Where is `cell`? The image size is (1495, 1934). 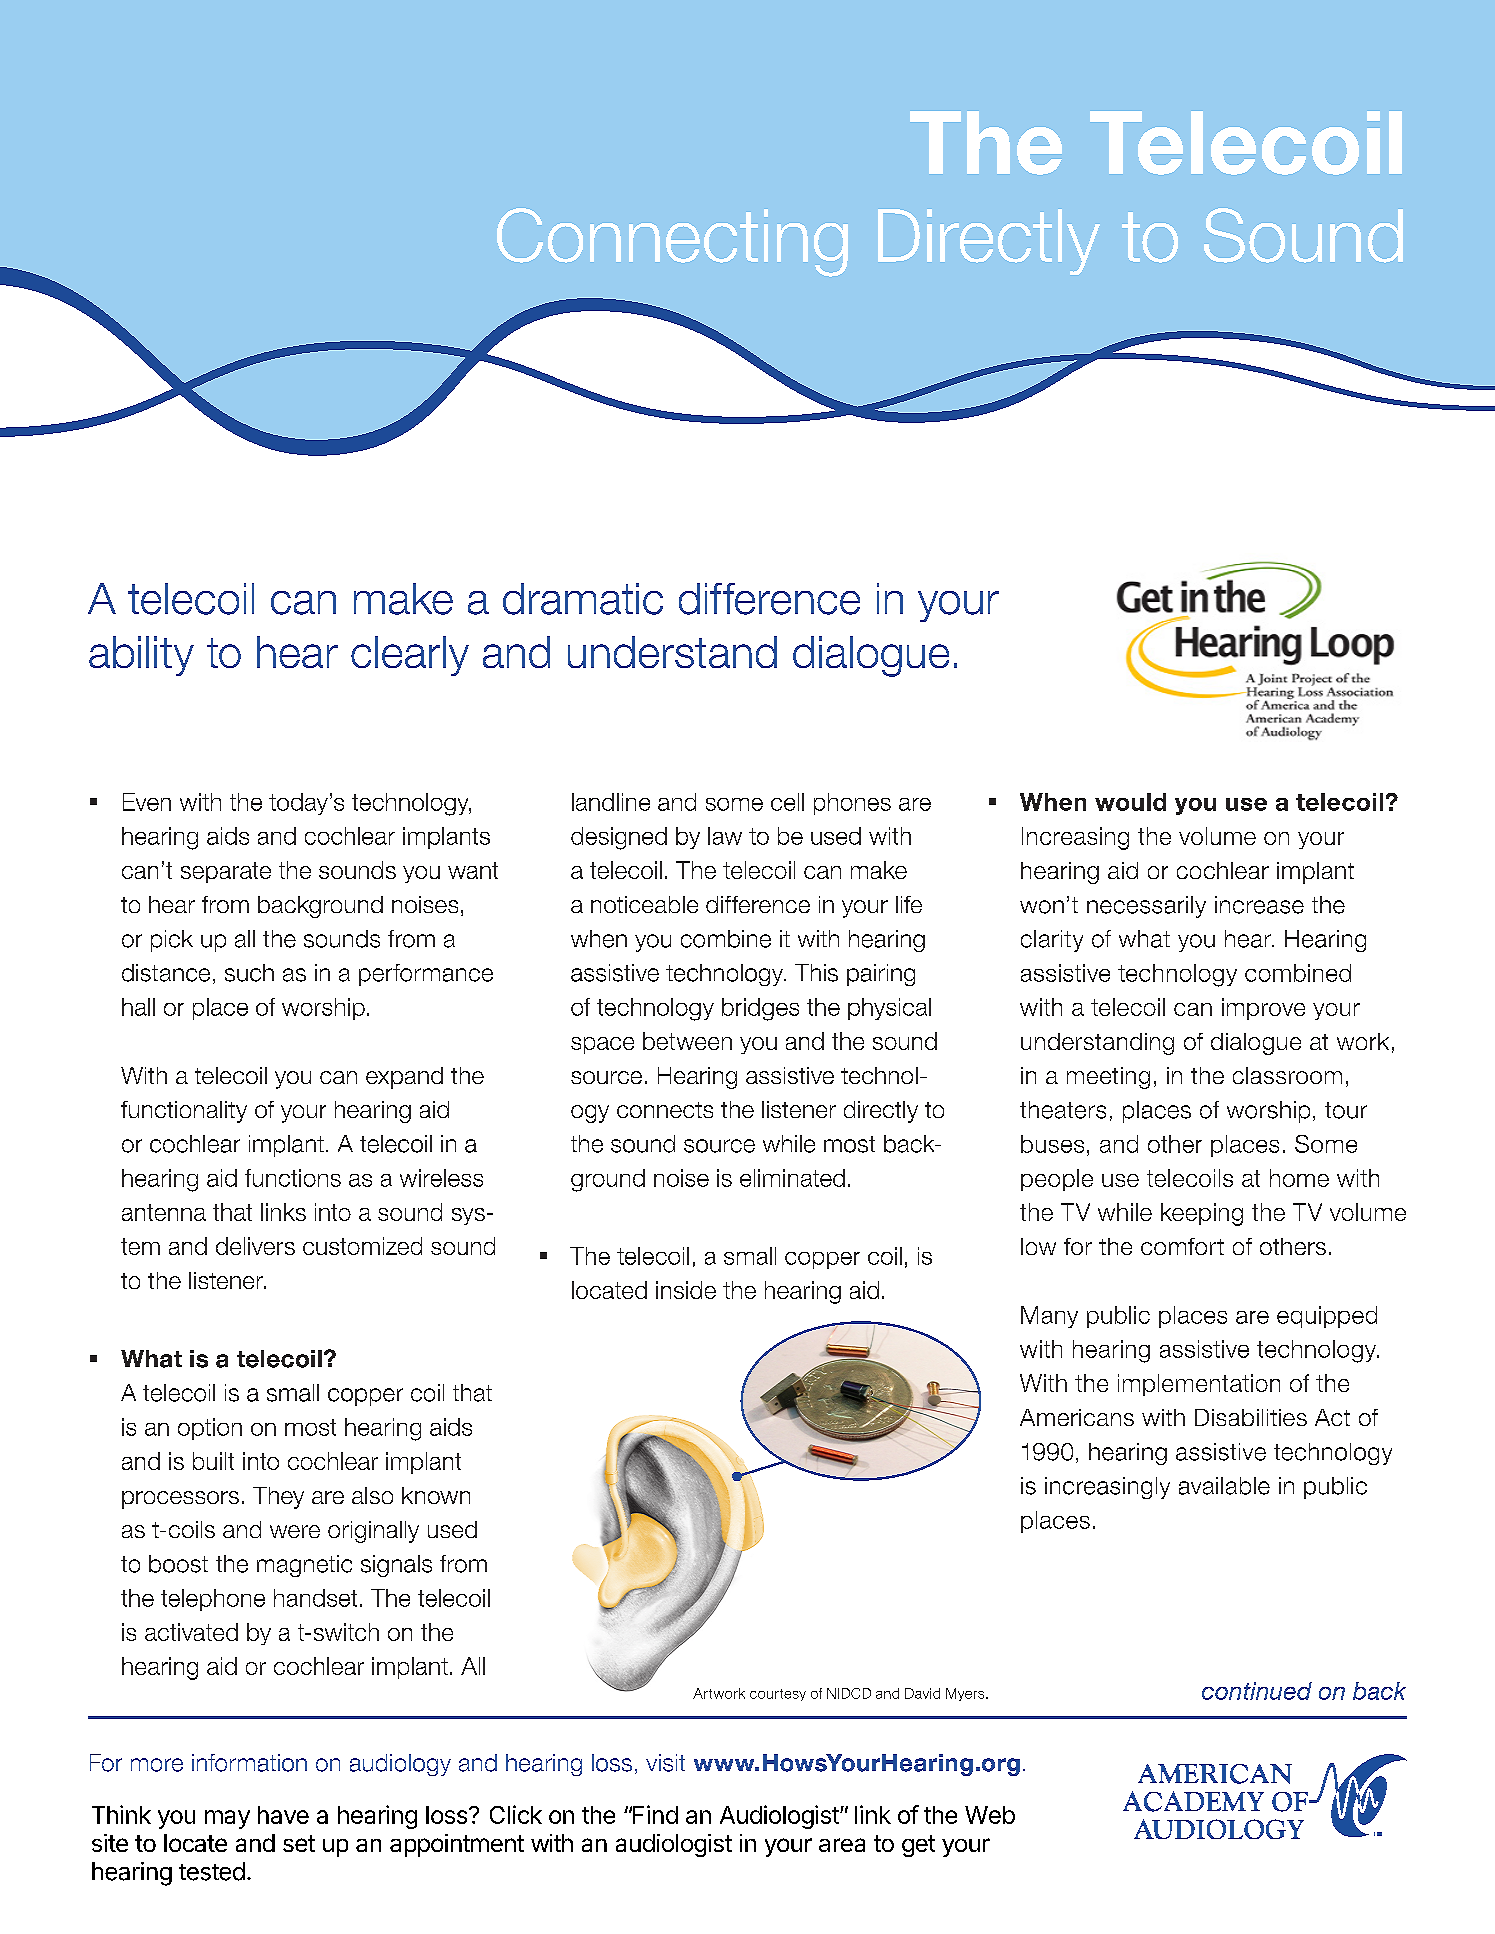
cell is located at coordinates (787, 802).
